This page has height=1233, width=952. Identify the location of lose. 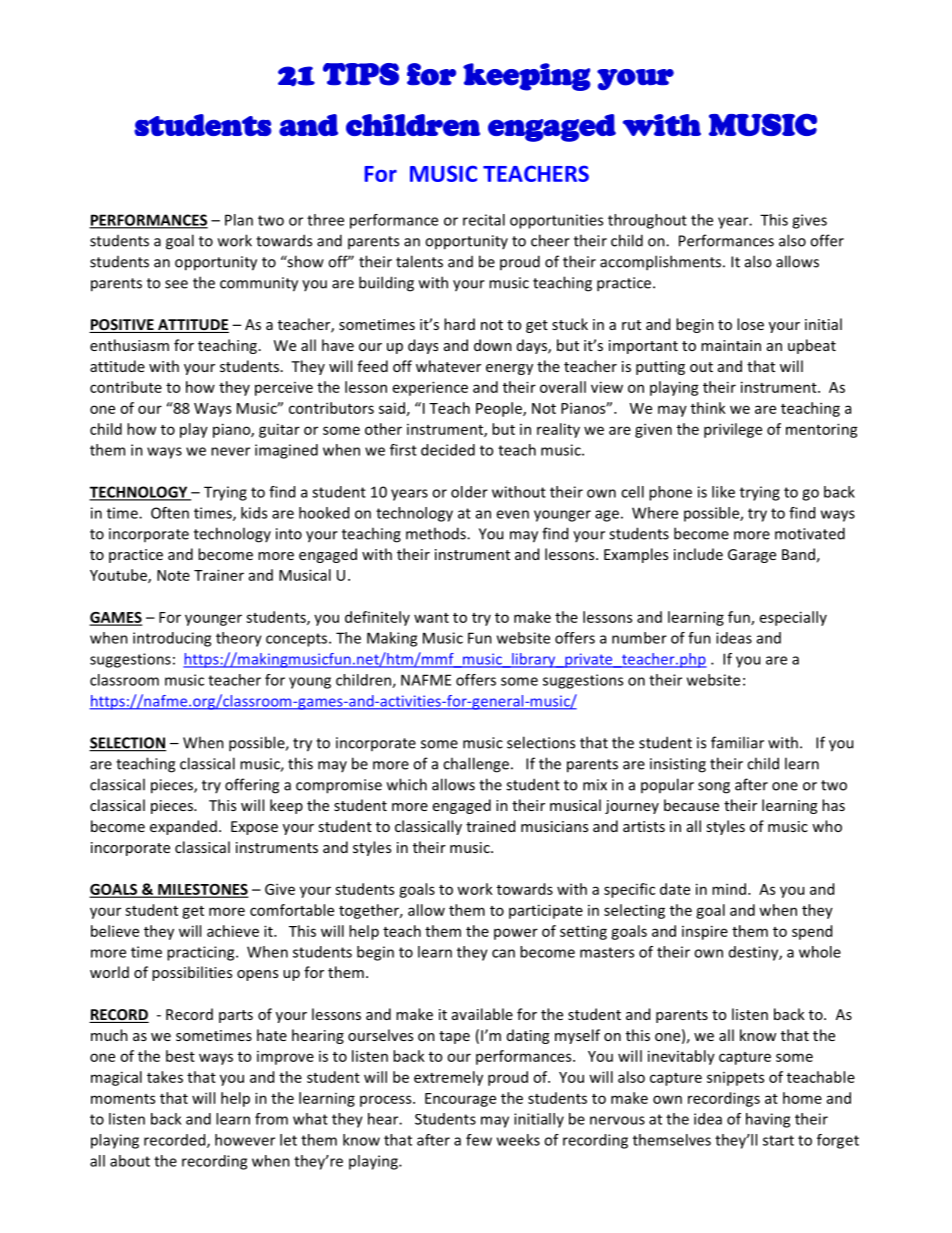
(750, 324).
